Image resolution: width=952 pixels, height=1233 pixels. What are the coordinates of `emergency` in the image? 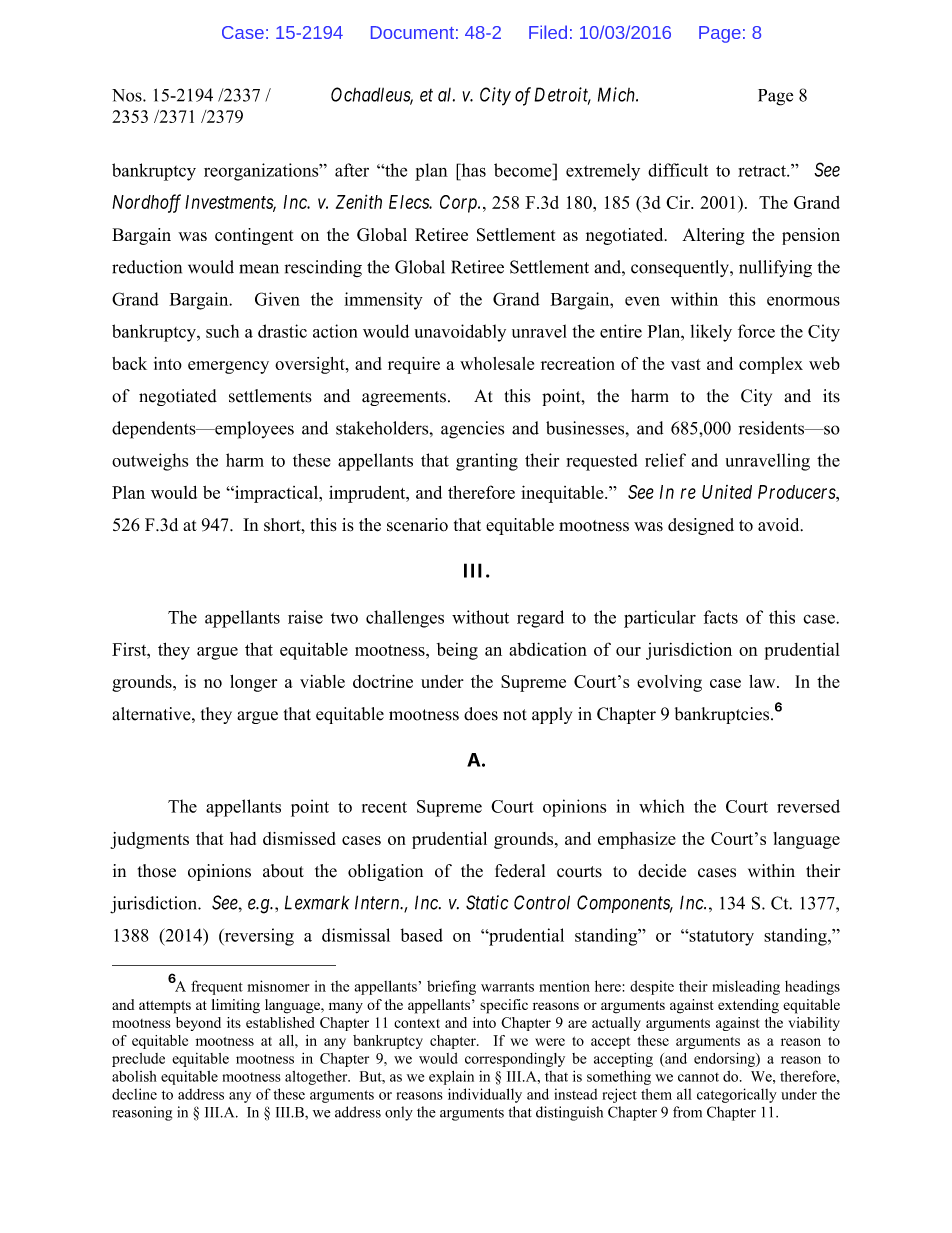 It's located at (228, 367).
